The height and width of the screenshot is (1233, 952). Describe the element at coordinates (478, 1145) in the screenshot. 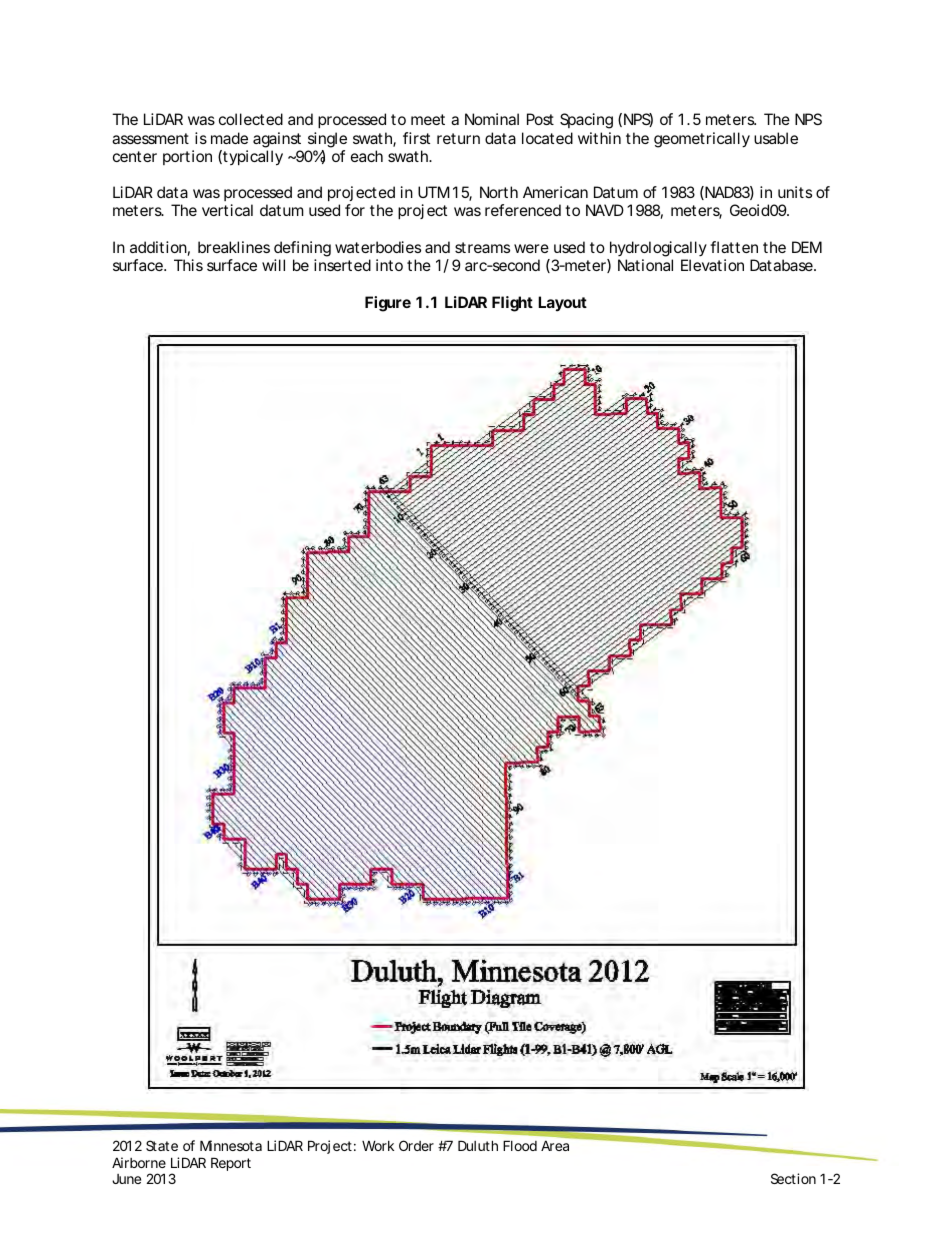

I see `Duluth` at that location.
